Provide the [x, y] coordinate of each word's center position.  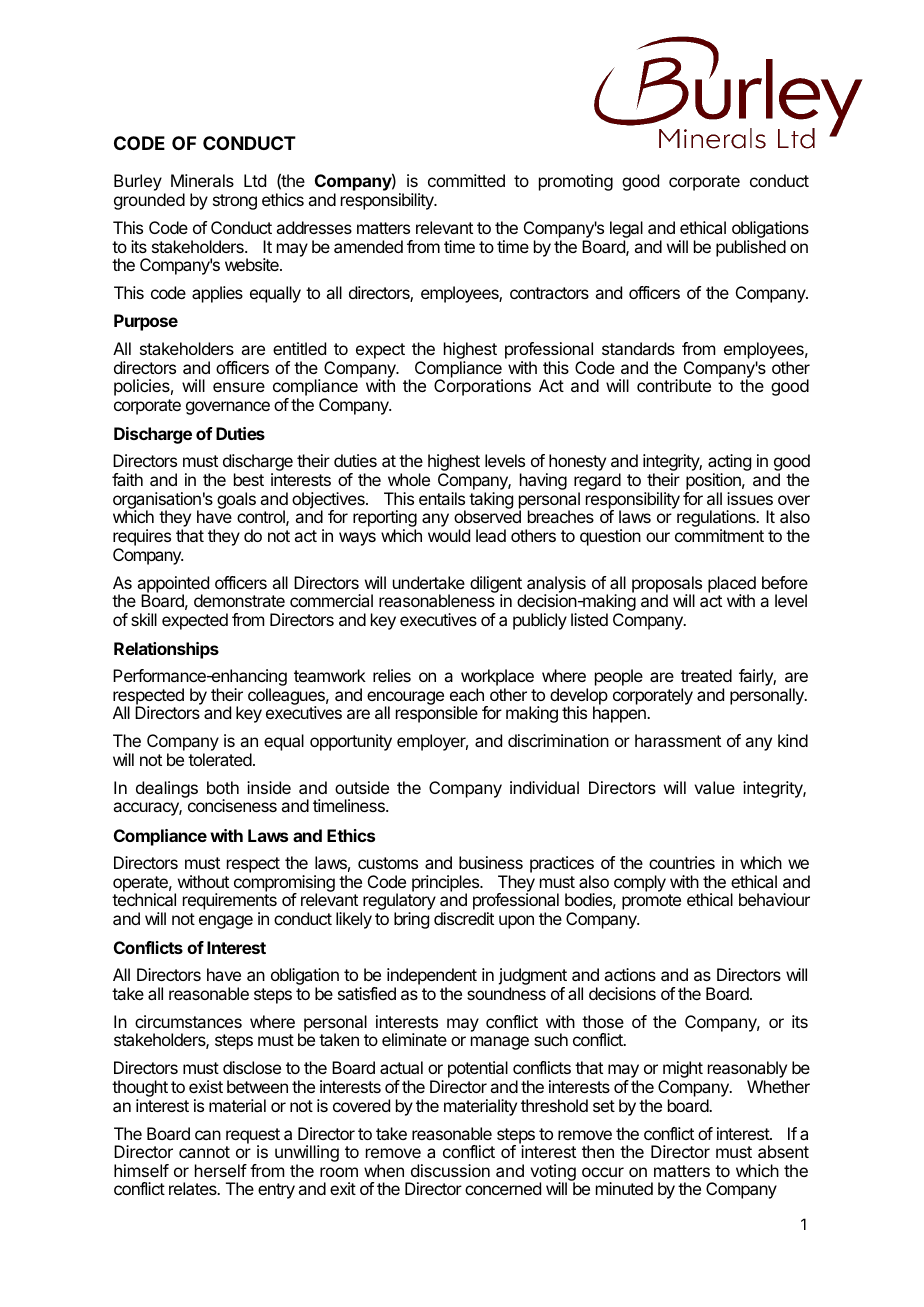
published [751, 248]
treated [706, 675]
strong [235, 202]
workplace [497, 677]
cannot [204, 1152]
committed [466, 180]
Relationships [166, 650]
